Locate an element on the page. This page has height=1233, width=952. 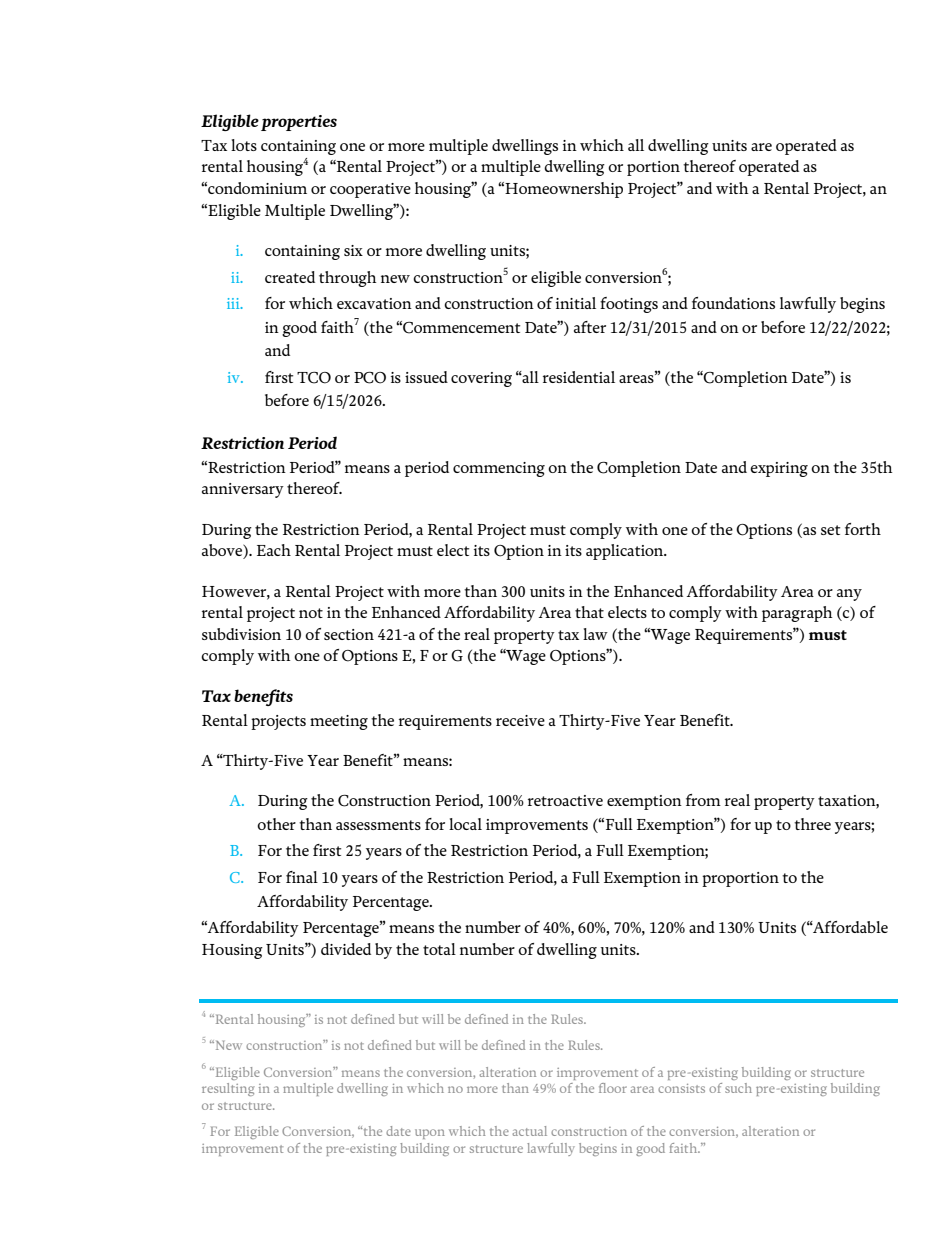
foundations is located at coordinates (733, 303).
